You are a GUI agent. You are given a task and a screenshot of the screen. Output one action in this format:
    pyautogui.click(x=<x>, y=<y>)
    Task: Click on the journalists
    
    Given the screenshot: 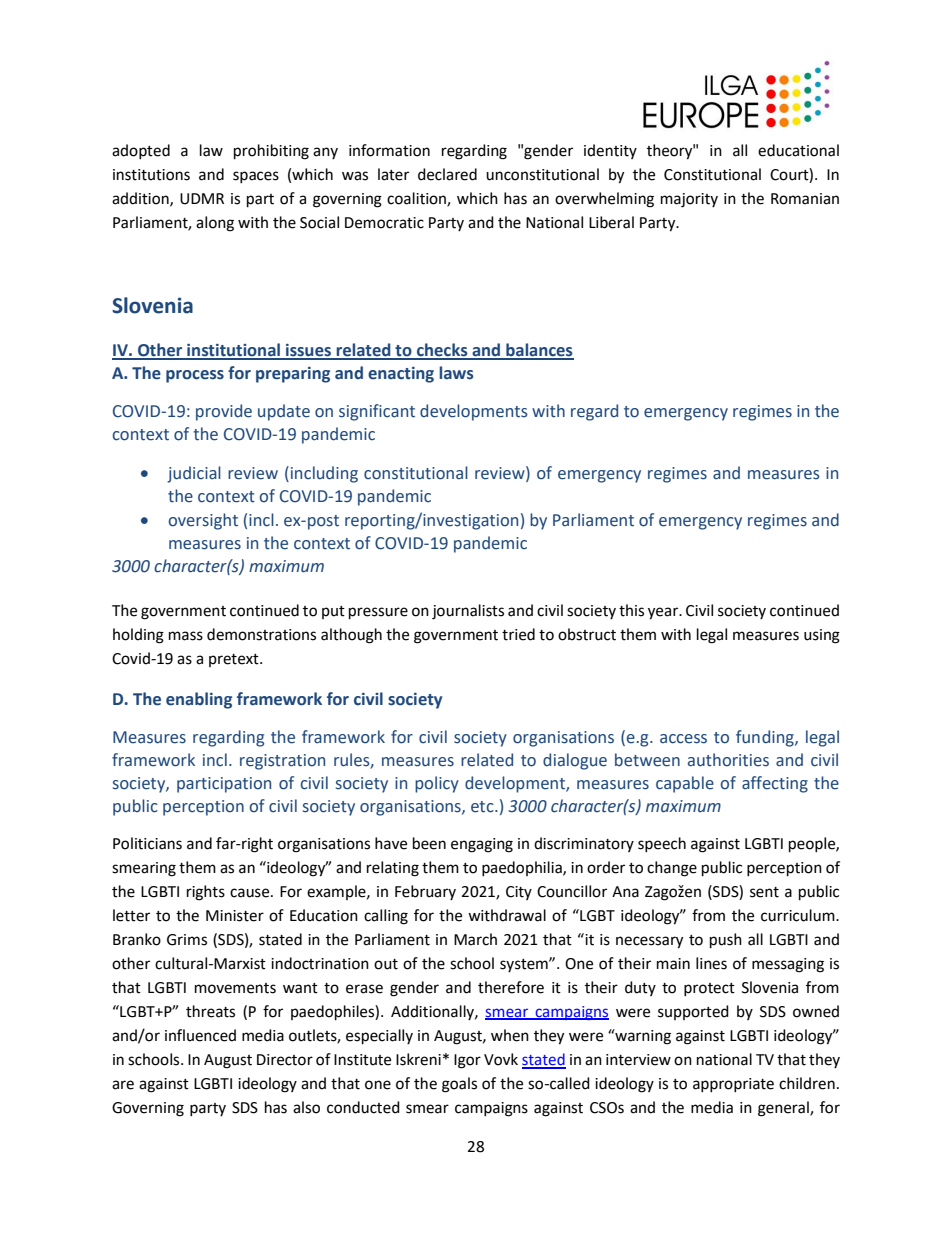 What is the action you would take?
    pyautogui.click(x=468, y=612)
